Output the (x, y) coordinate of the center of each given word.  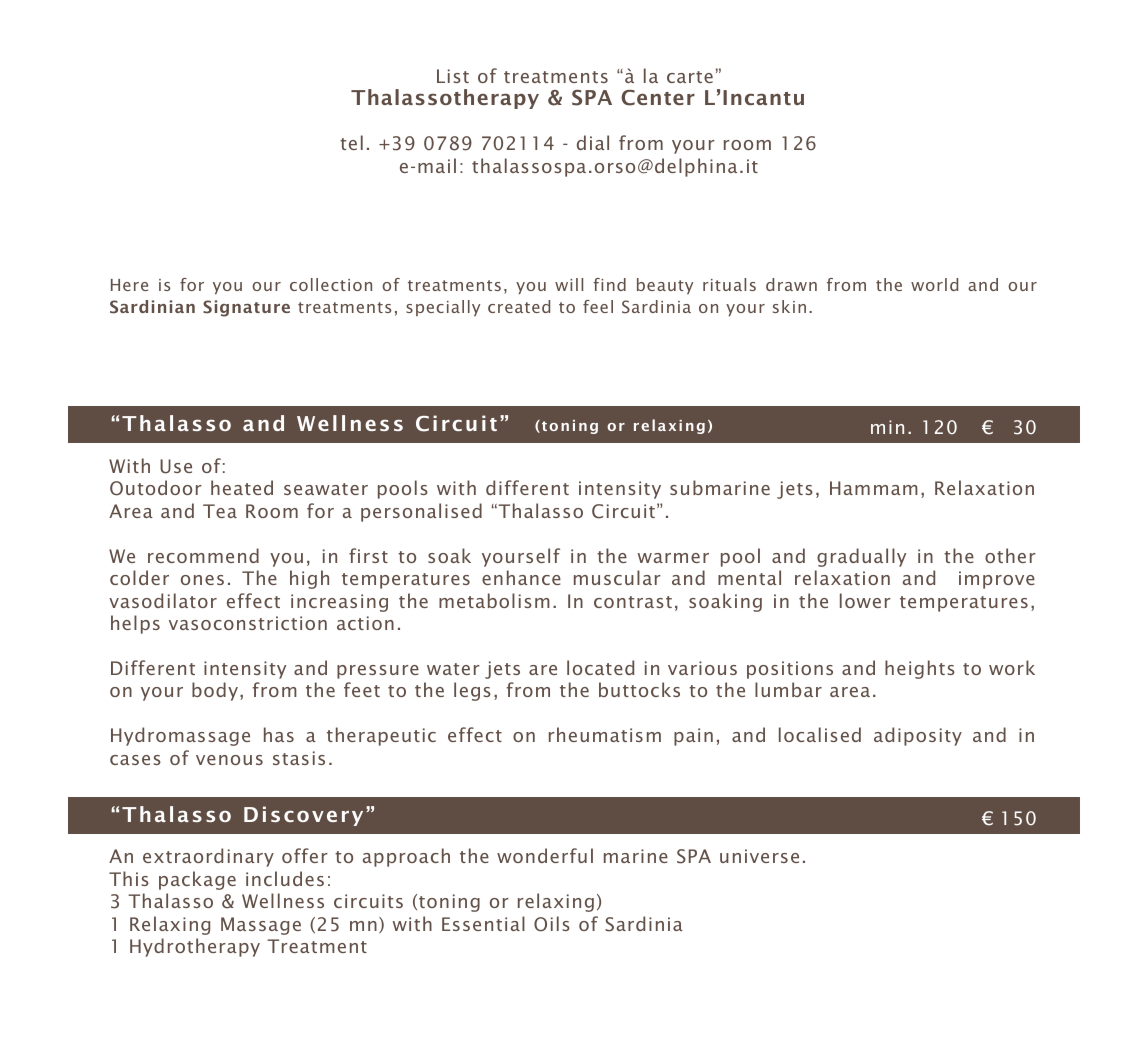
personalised (421, 512)
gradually (861, 557)
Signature (246, 308)
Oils (552, 924)
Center (658, 98)
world (934, 284)
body (215, 691)
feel (598, 306)
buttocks (639, 689)
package (197, 880)
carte (690, 77)
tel (351, 142)
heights (920, 669)
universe (759, 856)
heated (242, 487)
